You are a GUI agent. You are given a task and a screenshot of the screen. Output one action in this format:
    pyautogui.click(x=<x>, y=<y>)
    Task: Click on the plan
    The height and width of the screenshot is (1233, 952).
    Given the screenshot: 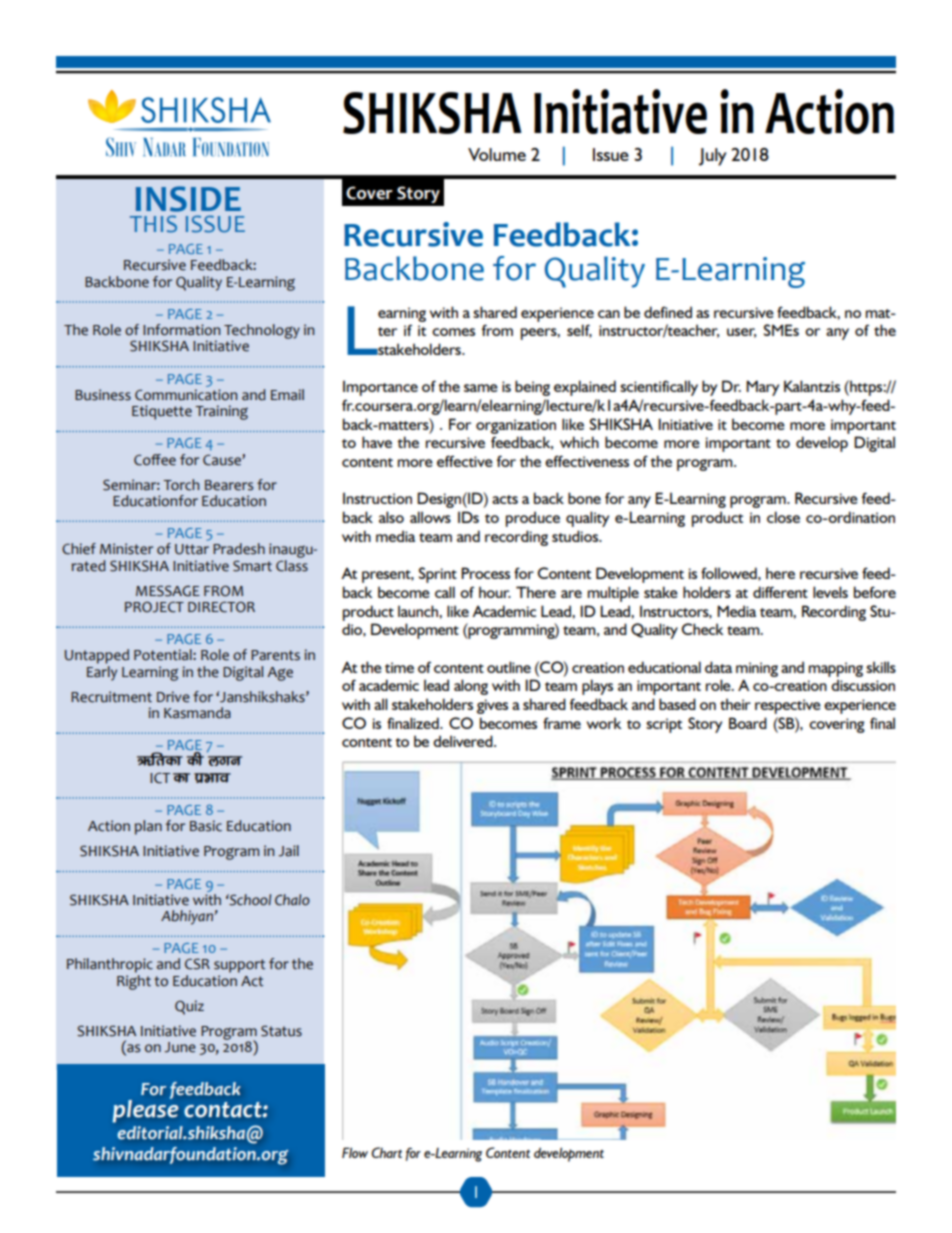 What is the action you would take?
    pyautogui.click(x=148, y=827)
